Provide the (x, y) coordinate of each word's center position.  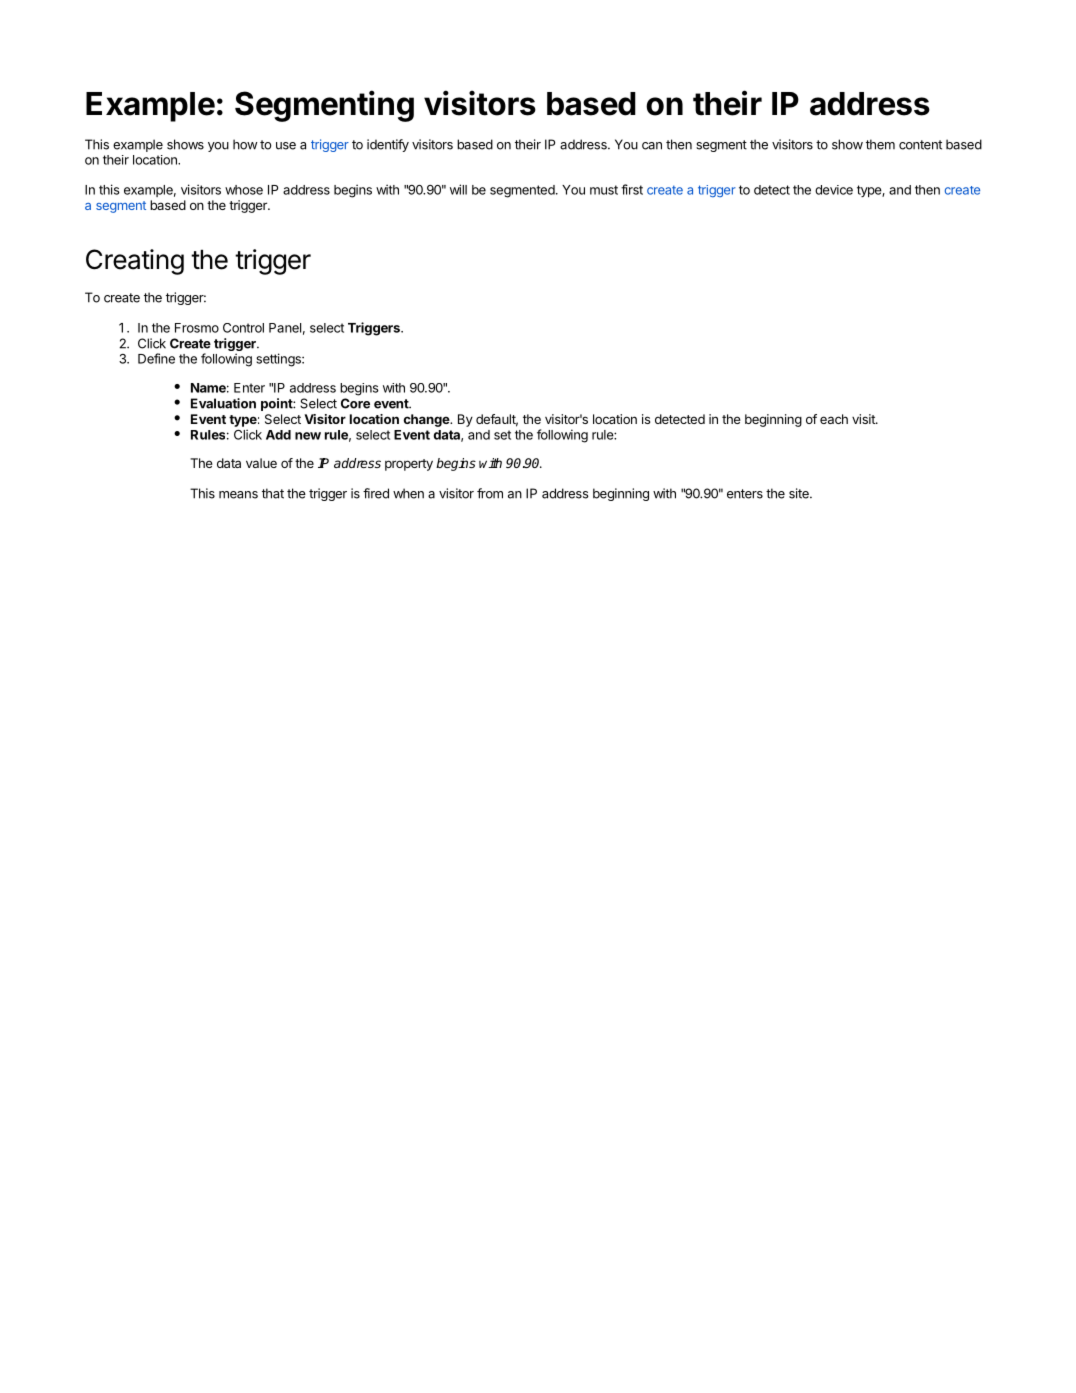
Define (156, 358)
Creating (135, 262)
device (834, 190)
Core (355, 403)
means (238, 495)
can (652, 146)
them (880, 144)
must (604, 190)
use (286, 146)
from (490, 493)
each (834, 419)
